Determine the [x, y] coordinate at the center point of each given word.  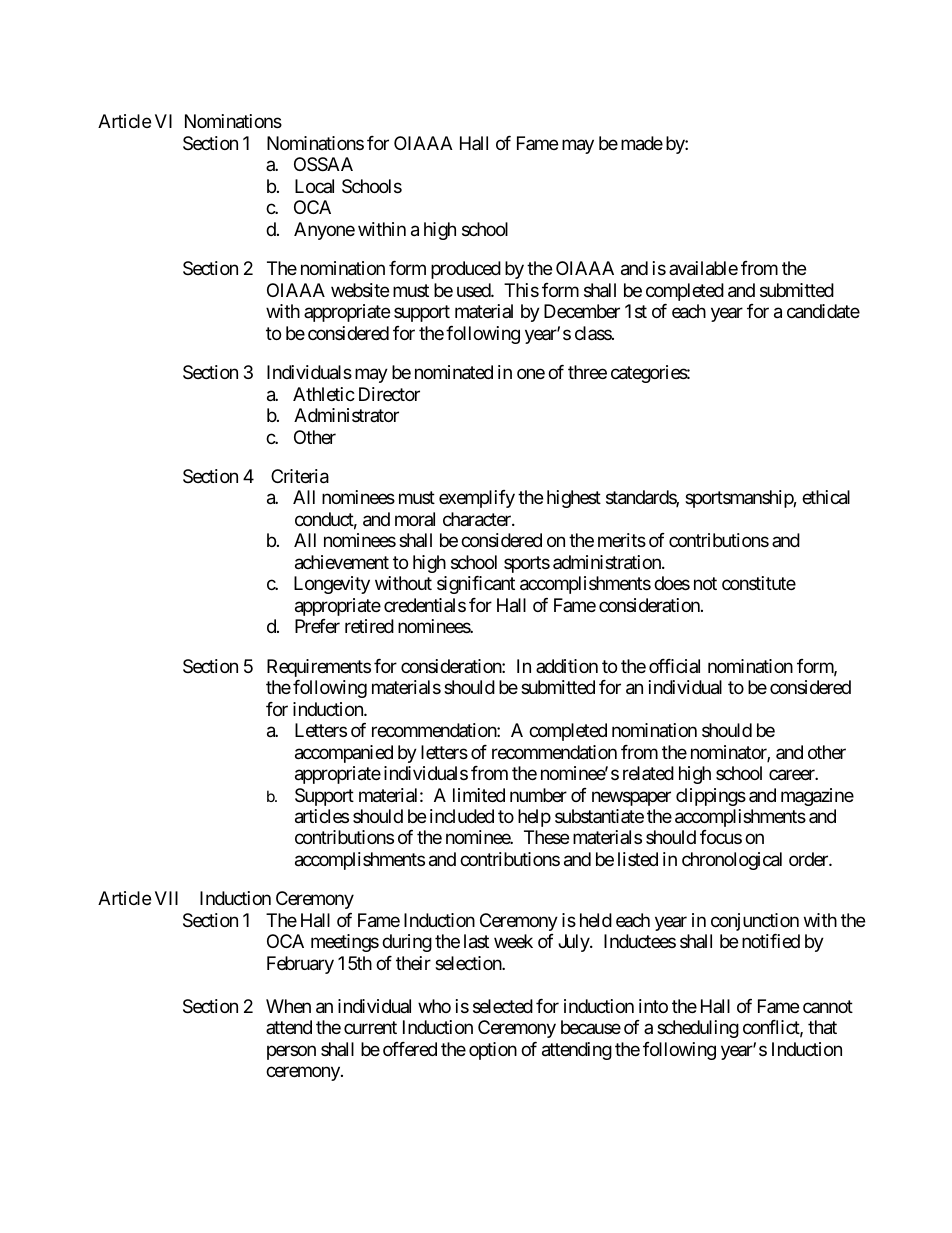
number [538, 795]
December [582, 311]
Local [314, 186]
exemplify [477, 499]
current [370, 1028]
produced [466, 270]
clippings [711, 797]
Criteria [300, 476]
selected [503, 1006]
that [822, 1027]
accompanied [344, 754]
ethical [826, 497]
